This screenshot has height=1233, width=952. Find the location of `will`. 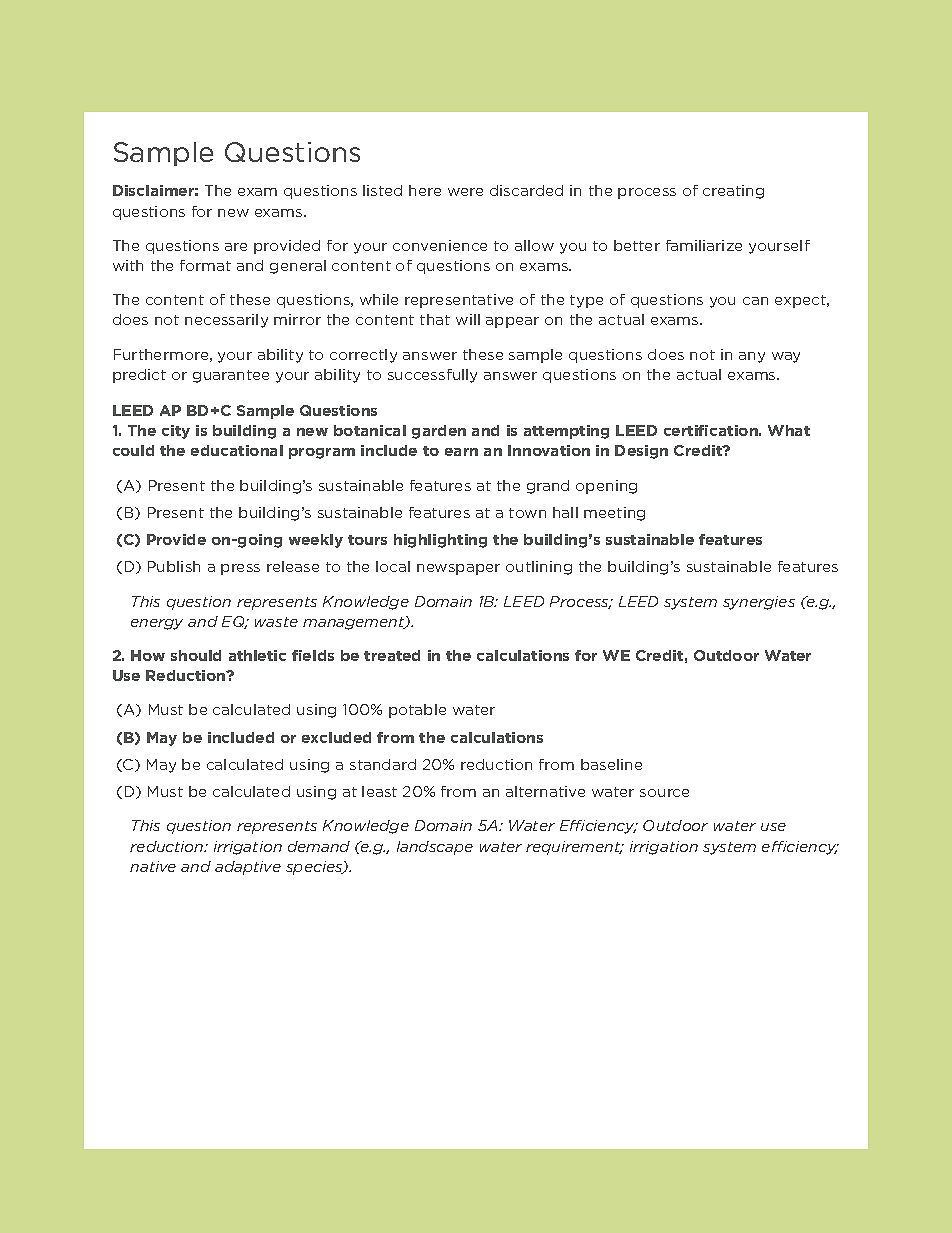

will is located at coordinates (468, 319).
